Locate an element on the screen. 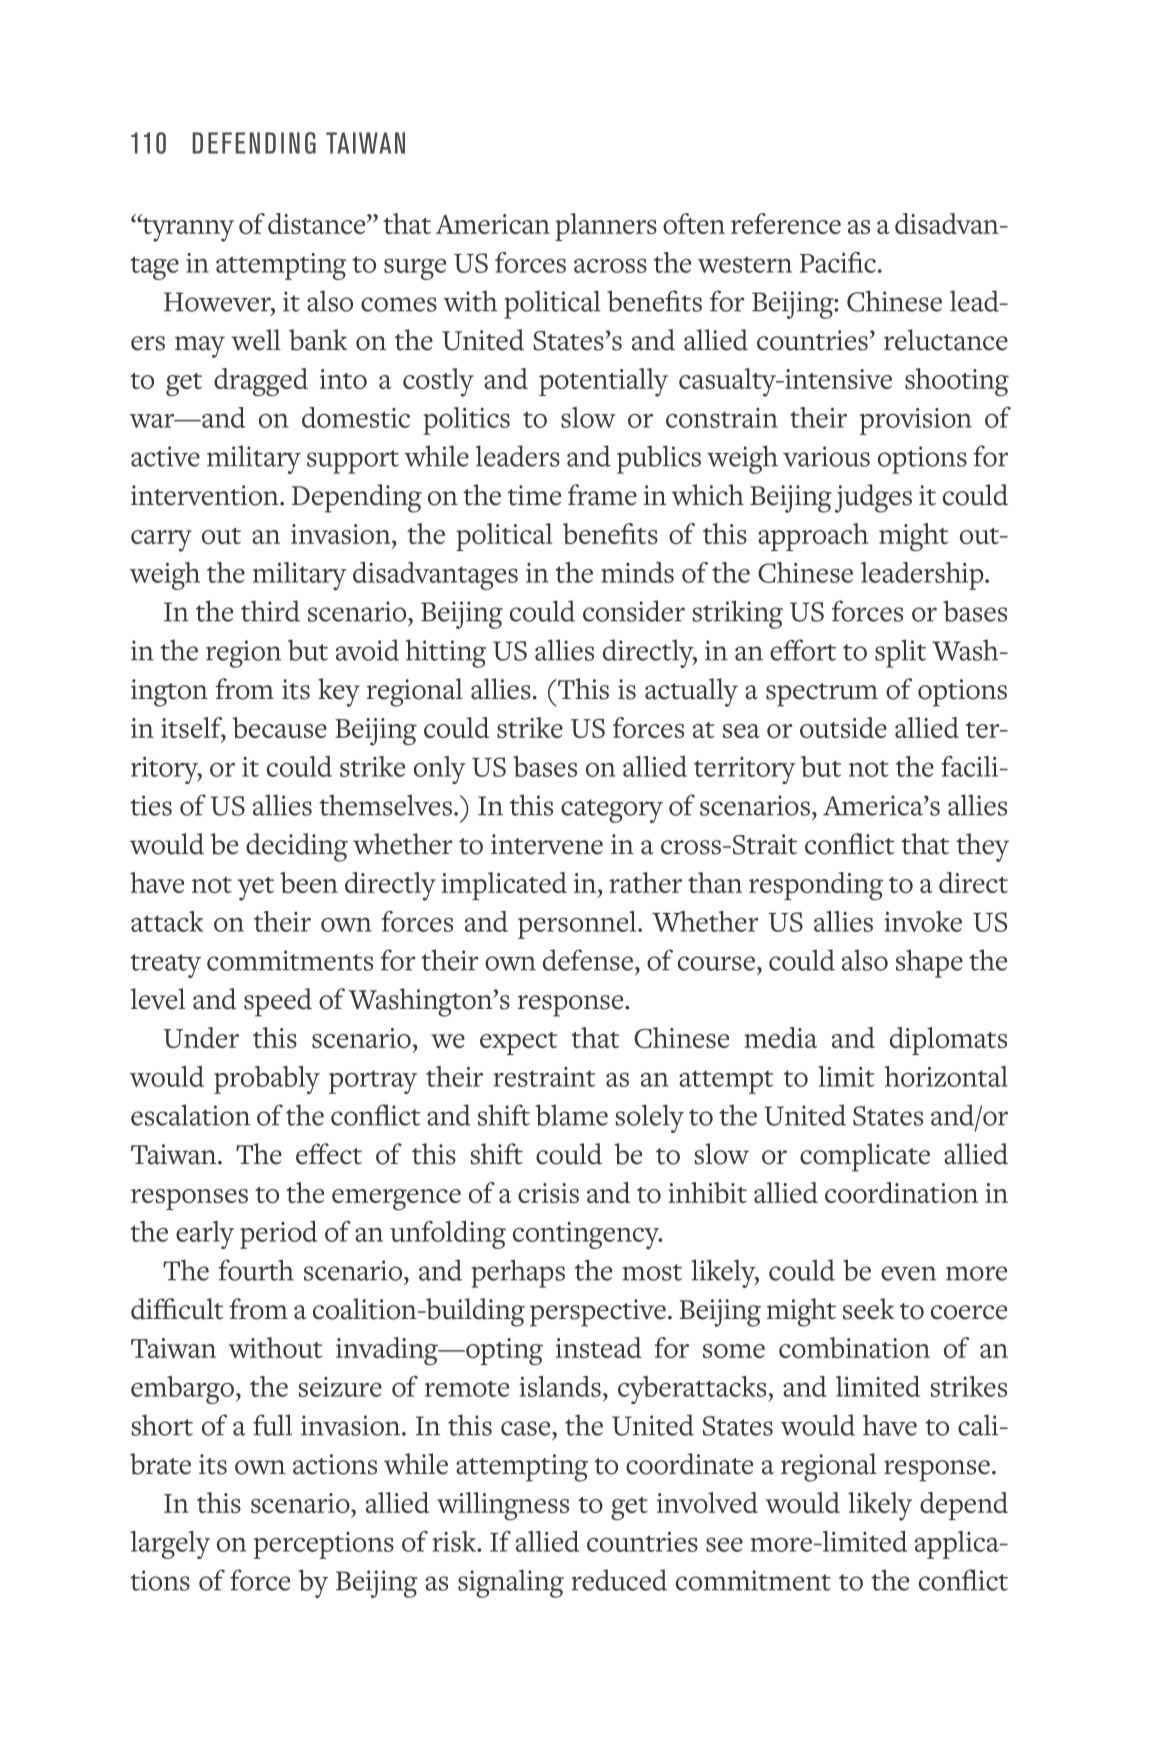 The height and width of the screenshot is (1756, 1171). planners is located at coordinates (606, 227).
